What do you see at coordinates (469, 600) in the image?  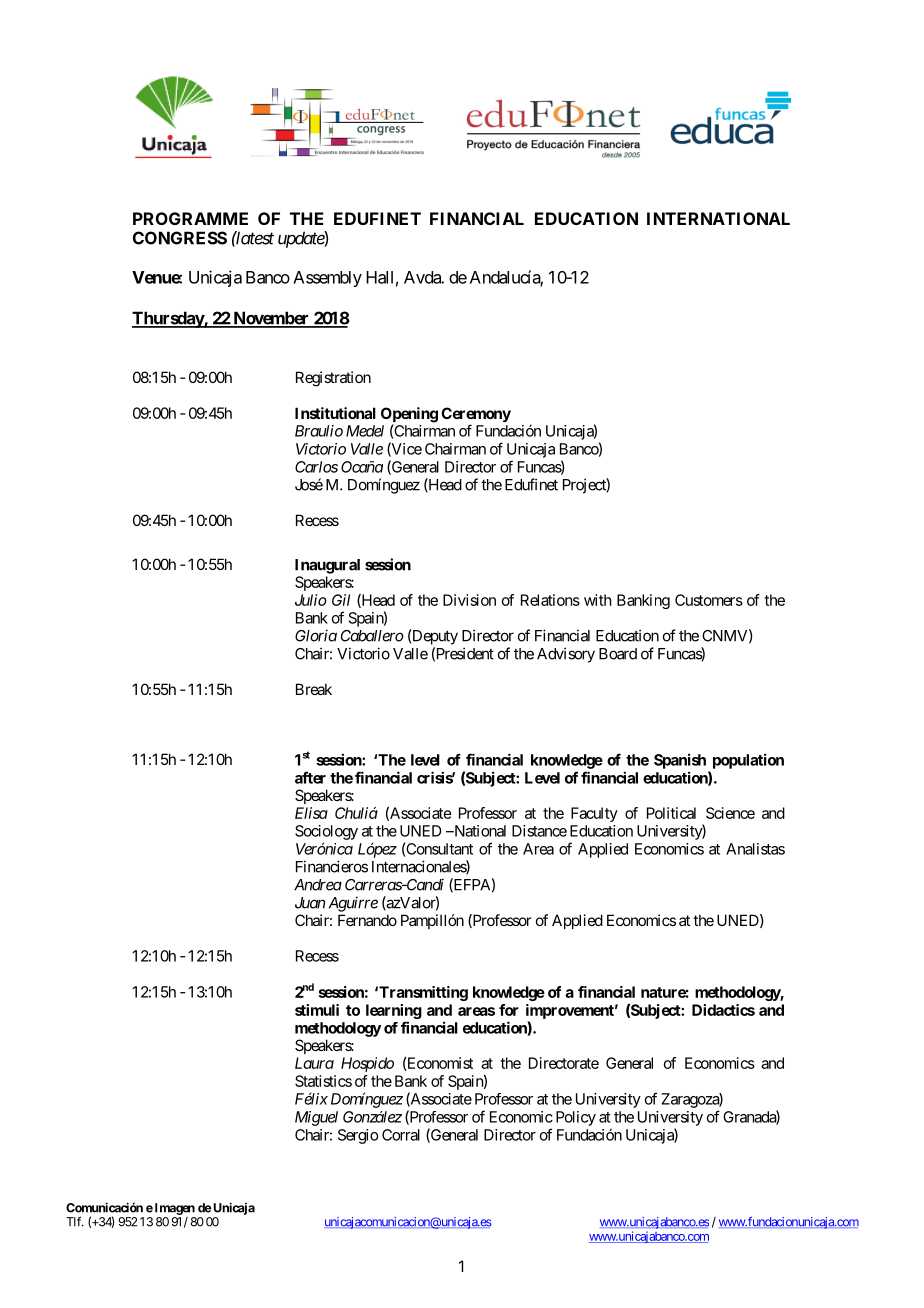 I see `Division` at bounding box center [469, 600].
